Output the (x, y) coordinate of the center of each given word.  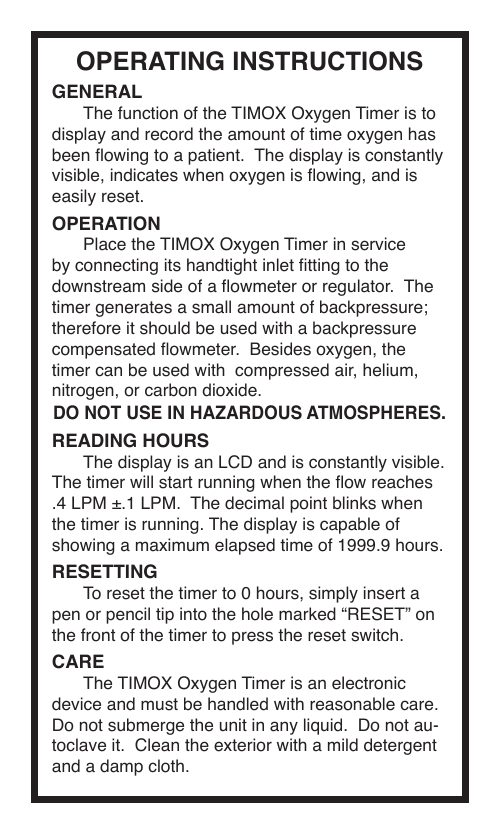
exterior (243, 745)
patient (215, 156)
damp (121, 767)
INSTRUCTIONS (328, 61)
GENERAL (97, 91)
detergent (400, 746)
